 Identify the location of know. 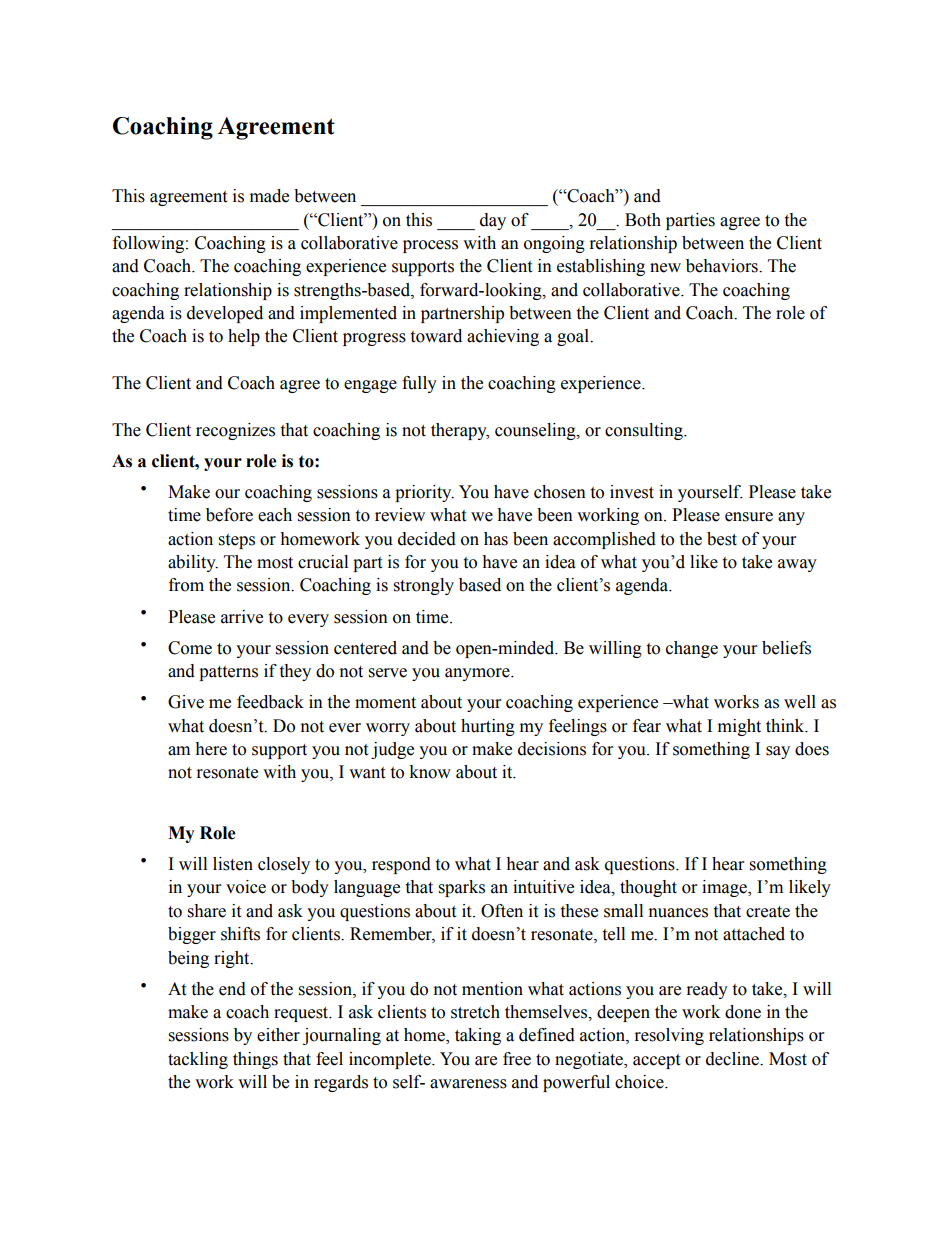
(430, 772).
